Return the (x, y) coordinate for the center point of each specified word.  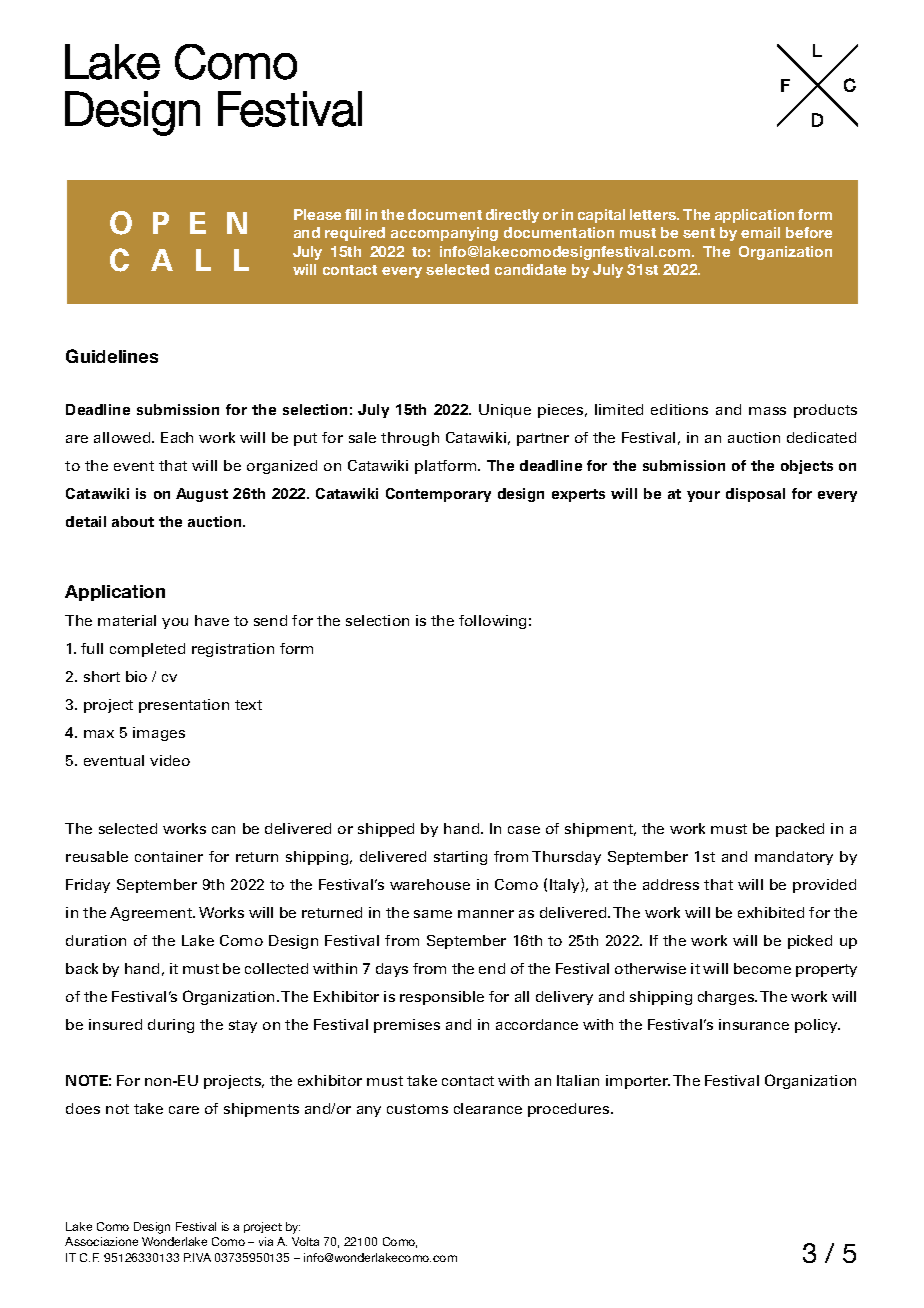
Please (317, 214)
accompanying (444, 234)
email (760, 232)
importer (638, 1082)
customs (417, 1109)
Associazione (101, 1241)
